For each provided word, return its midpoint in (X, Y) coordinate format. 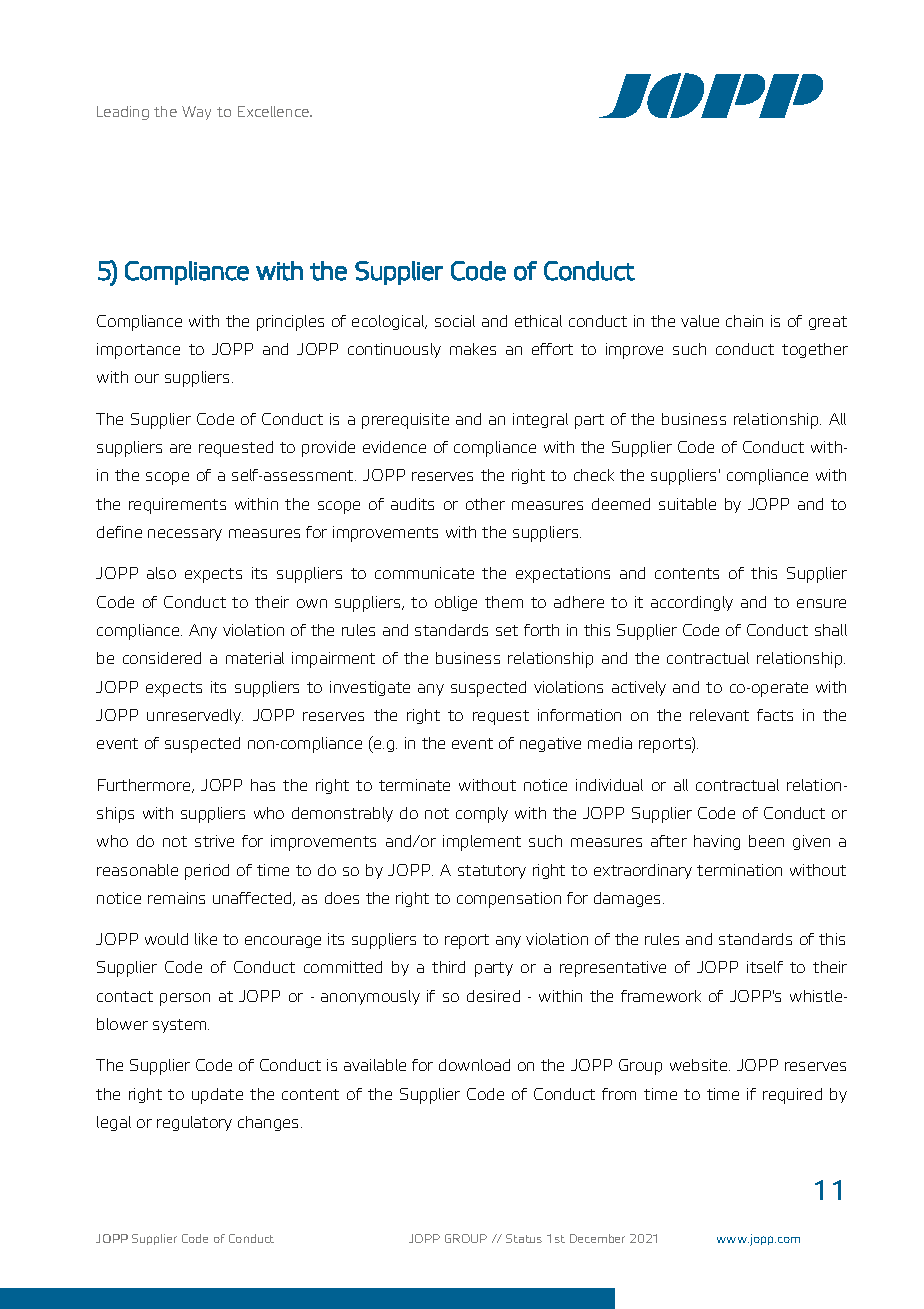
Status (524, 1238)
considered (162, 658)
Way (196, 113)
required (792, 1096)
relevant (719, 715)
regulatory (194, 1123)
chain (744, 321)
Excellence (274, 111)
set (507, 630)
